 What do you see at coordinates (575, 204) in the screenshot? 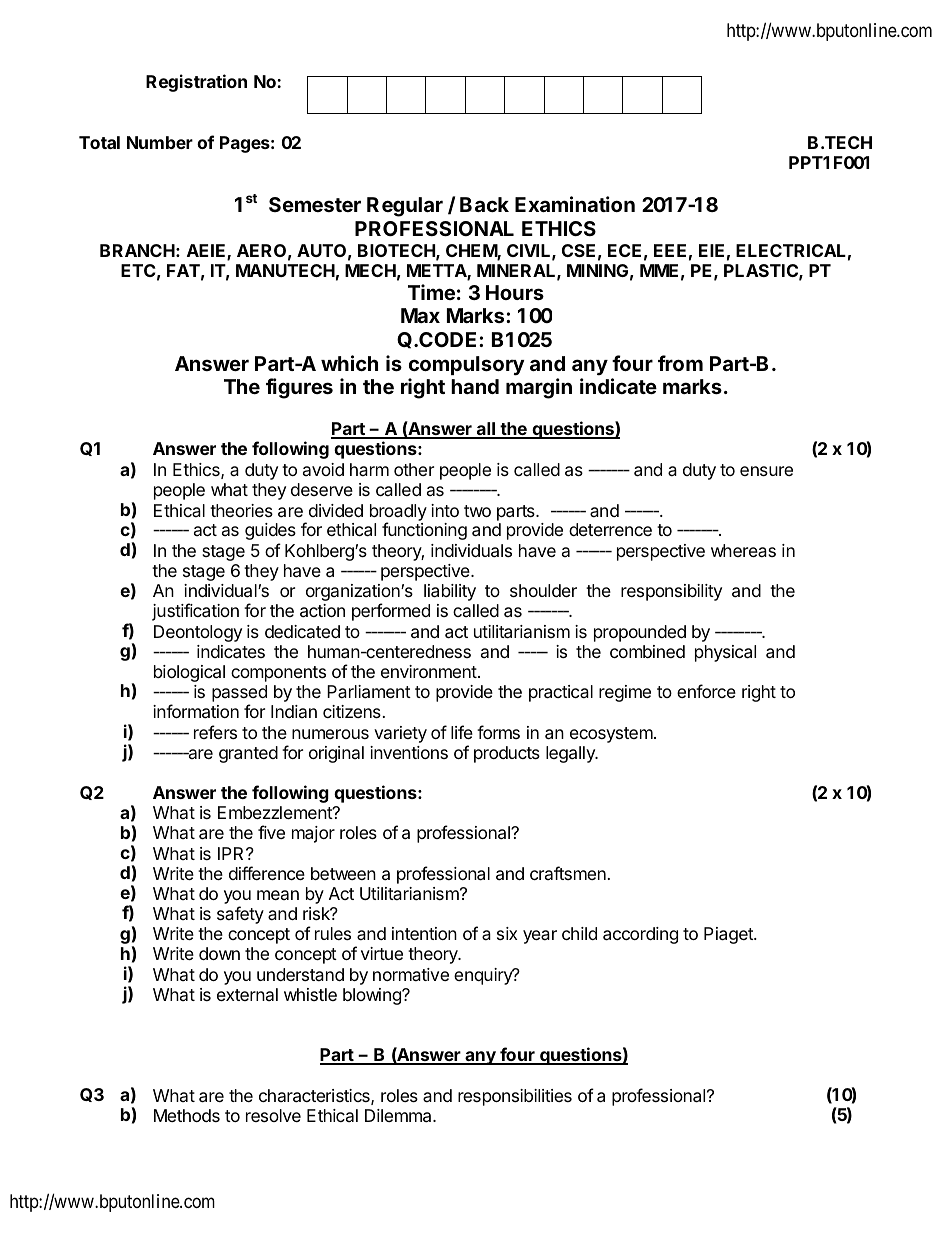
I see `Examination` at bounding box center [575, 204].
